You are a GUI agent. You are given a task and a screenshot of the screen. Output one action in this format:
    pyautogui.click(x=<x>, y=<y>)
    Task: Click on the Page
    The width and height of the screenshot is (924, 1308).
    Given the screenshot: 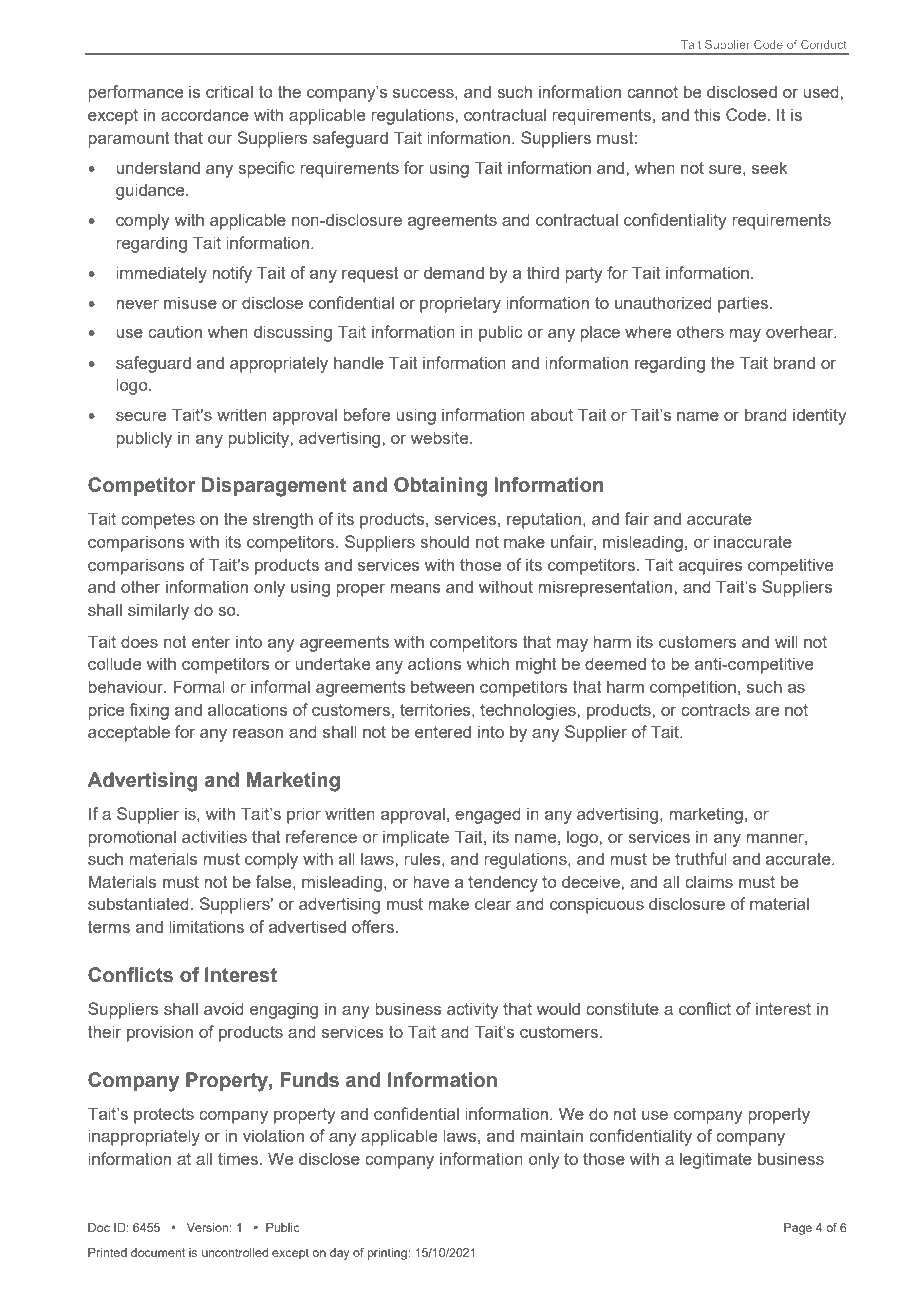 What is the action you would take?
    pyautogui.click(x=798, y=1229)
